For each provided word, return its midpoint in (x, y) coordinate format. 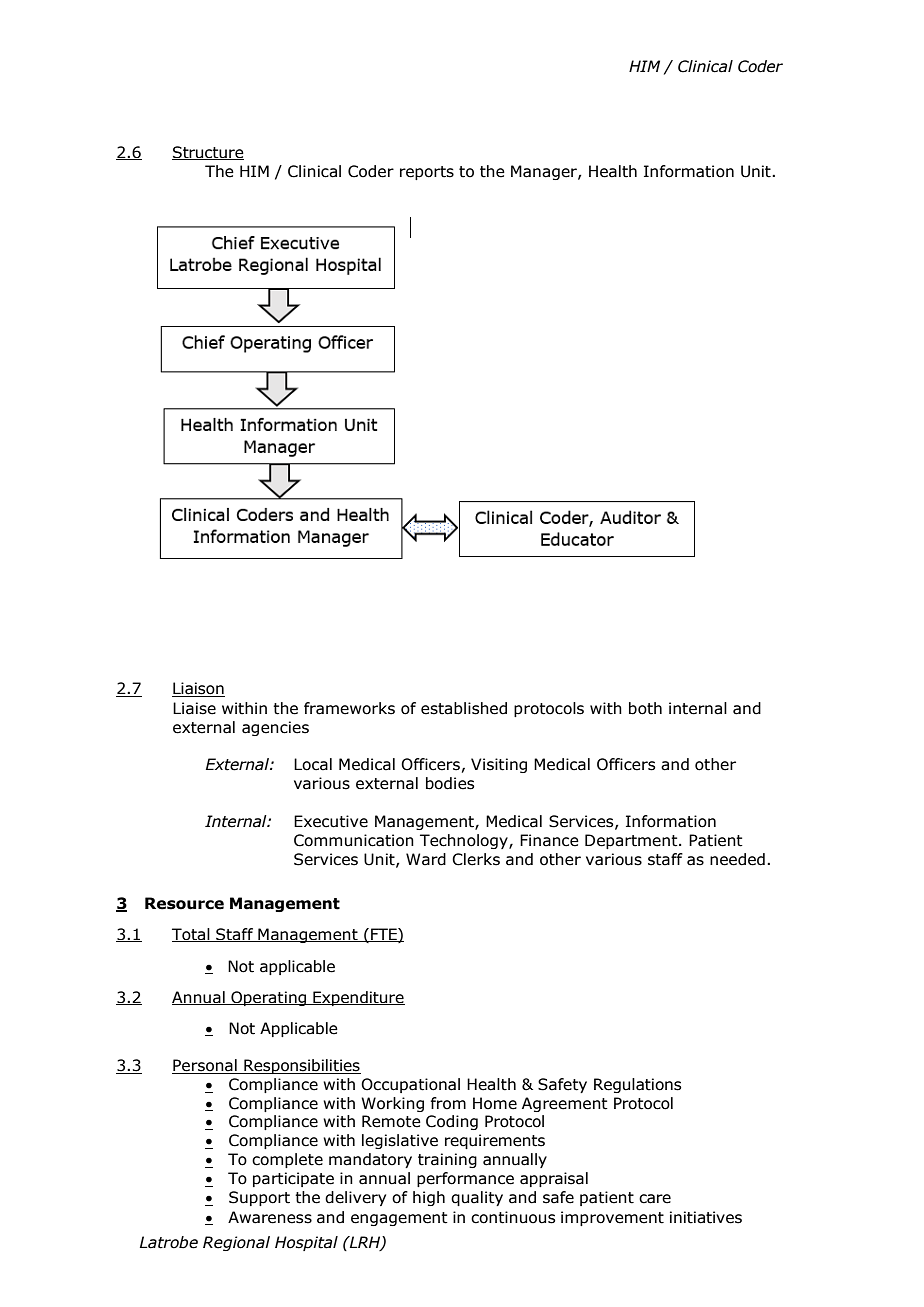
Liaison (198, 689)
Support (259, 1198)
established (464, 708)
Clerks (476, 859)
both (645, 708)
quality (477, 1198)
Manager (545, 172)
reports (427, 173)
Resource (184, 903)
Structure (208, 153)
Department (632, 841)
